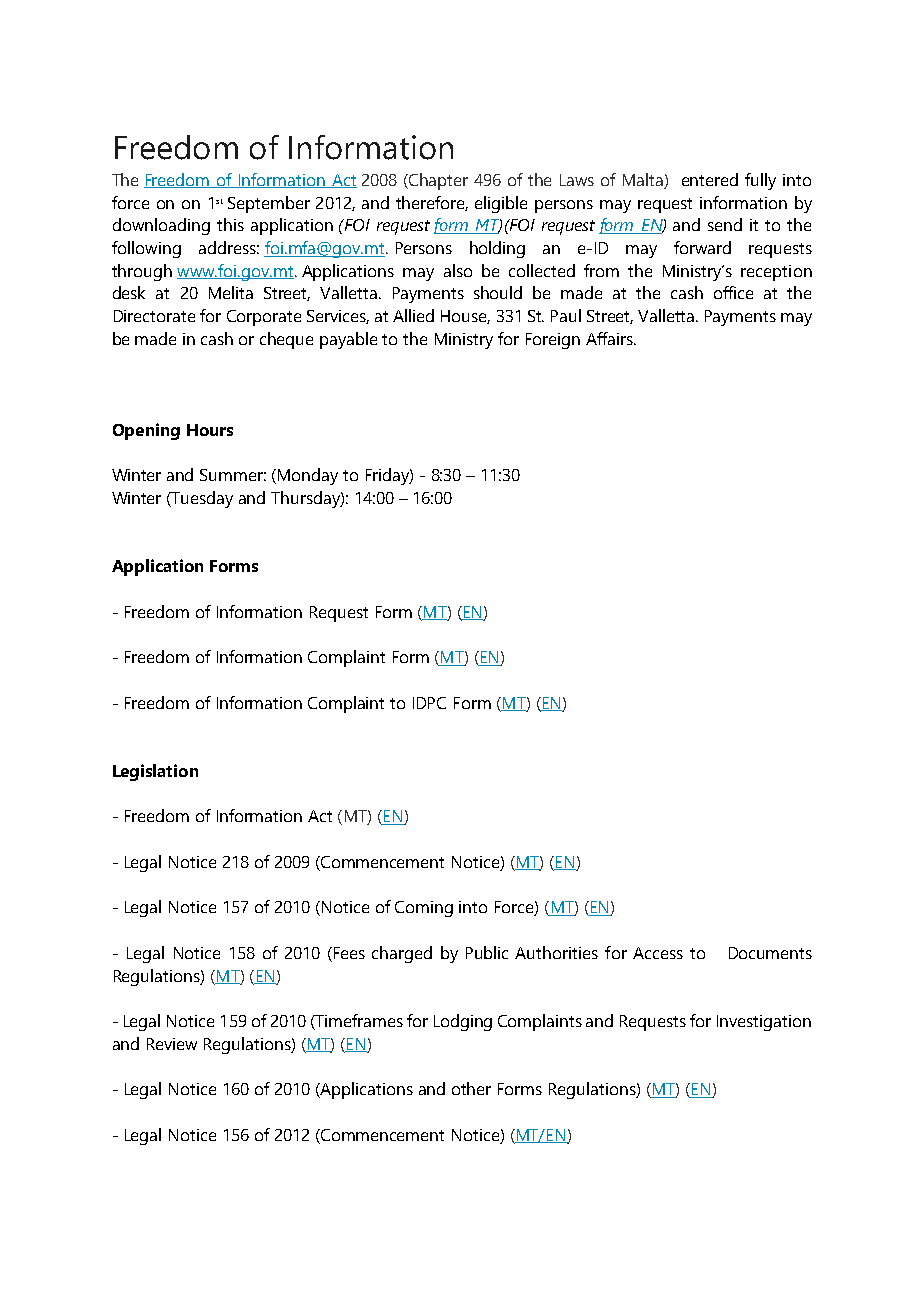 This document has height=1308, width=924. What do you see at coordinates (201, 499) in the document?
I see `Tuesday` at bounding box center [201, 499].
